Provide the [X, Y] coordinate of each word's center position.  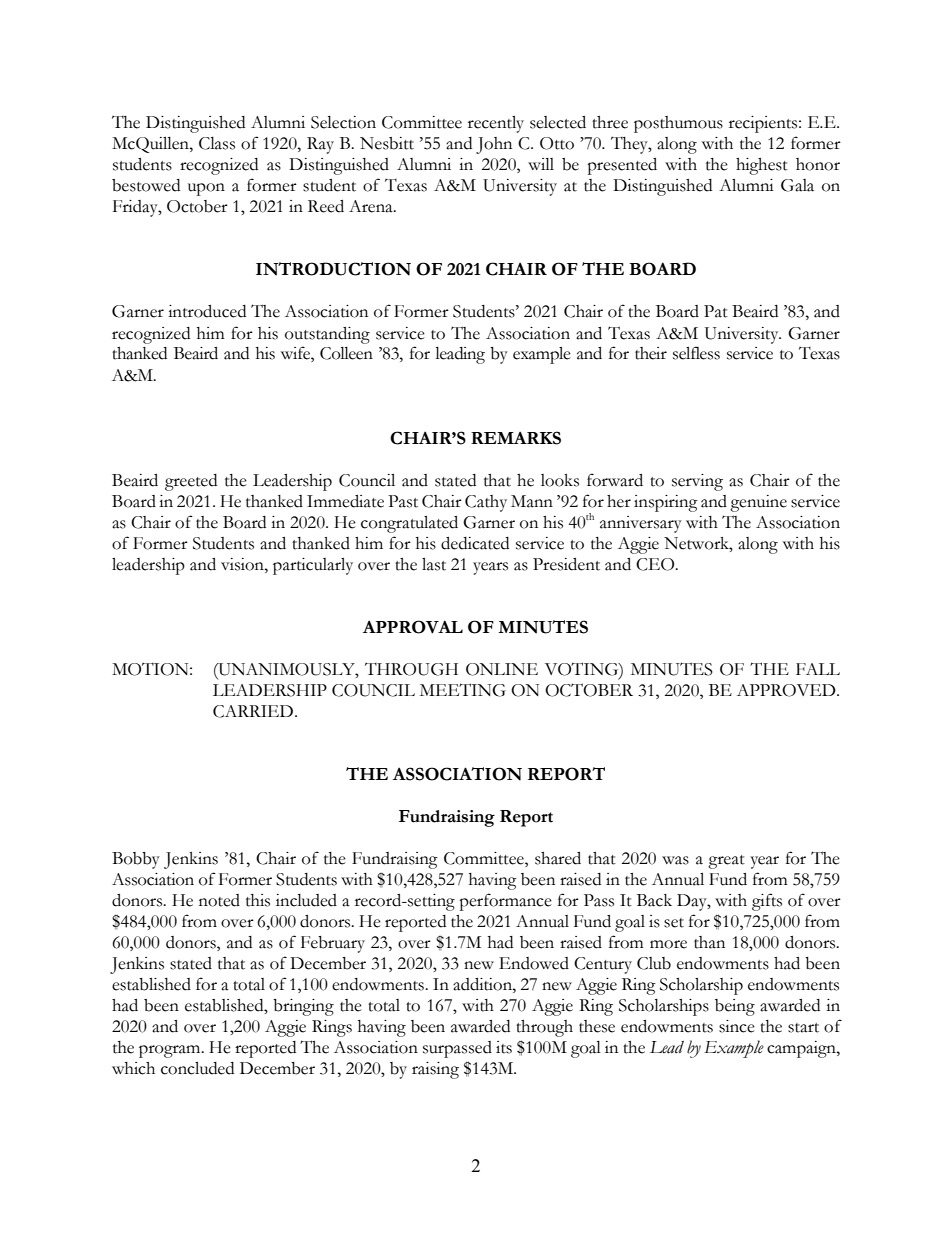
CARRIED [254, 711]
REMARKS [516, 438]
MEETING [463, 690]
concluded [197, 1068]
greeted [191, 482]
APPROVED [787, 690]
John [494, 145]
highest [762, 166]
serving [697, 482]
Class [217, 143]
